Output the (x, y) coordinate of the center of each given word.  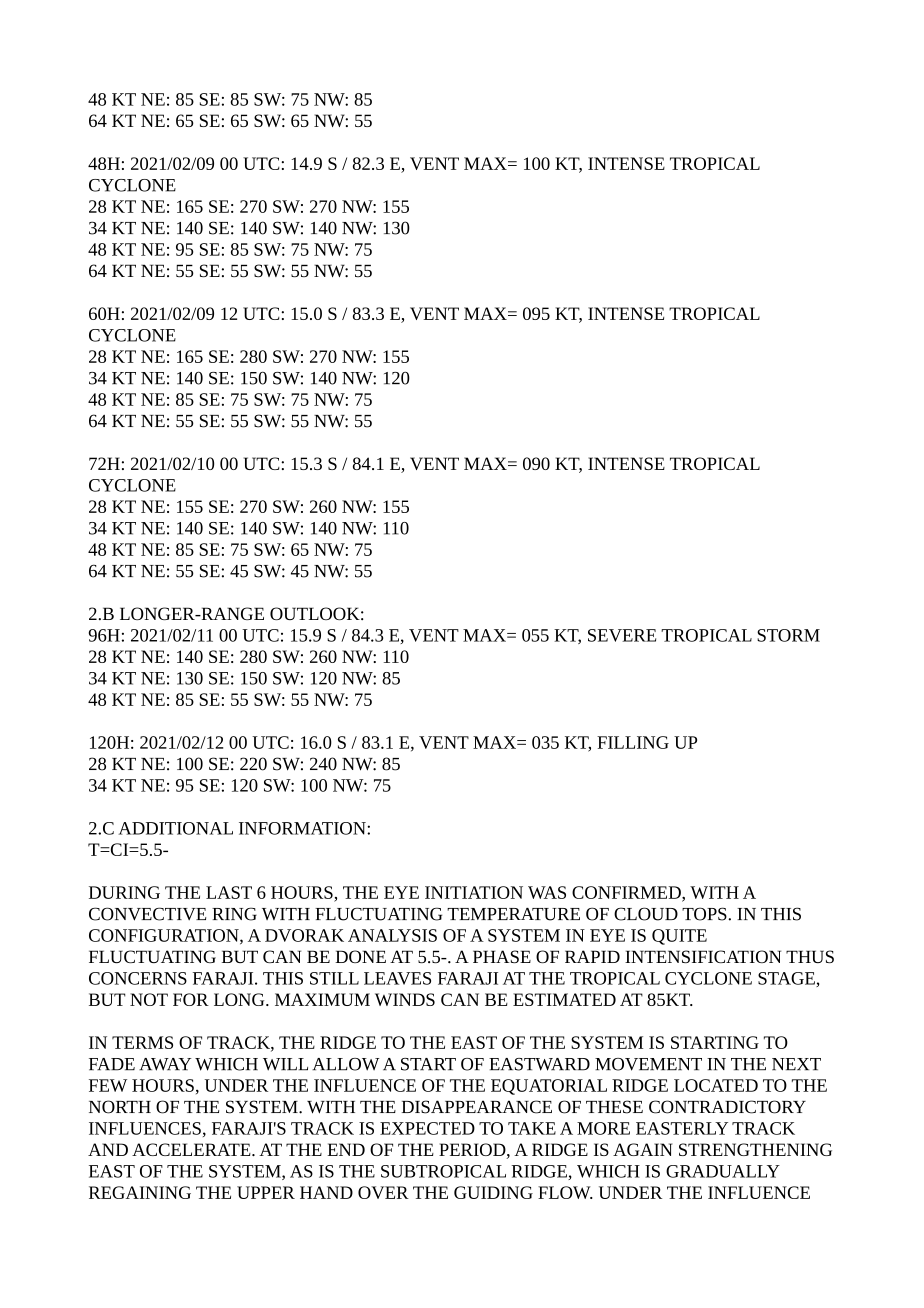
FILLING (633, 742)
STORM (788, 635)
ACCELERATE (192, 1149)
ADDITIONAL (176, 828)
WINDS (405, 999)
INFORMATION (303, 828)
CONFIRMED (627, 893)
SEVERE (622, 635)
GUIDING (493, 1192)
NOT (149, 999)
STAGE (787, 979)
